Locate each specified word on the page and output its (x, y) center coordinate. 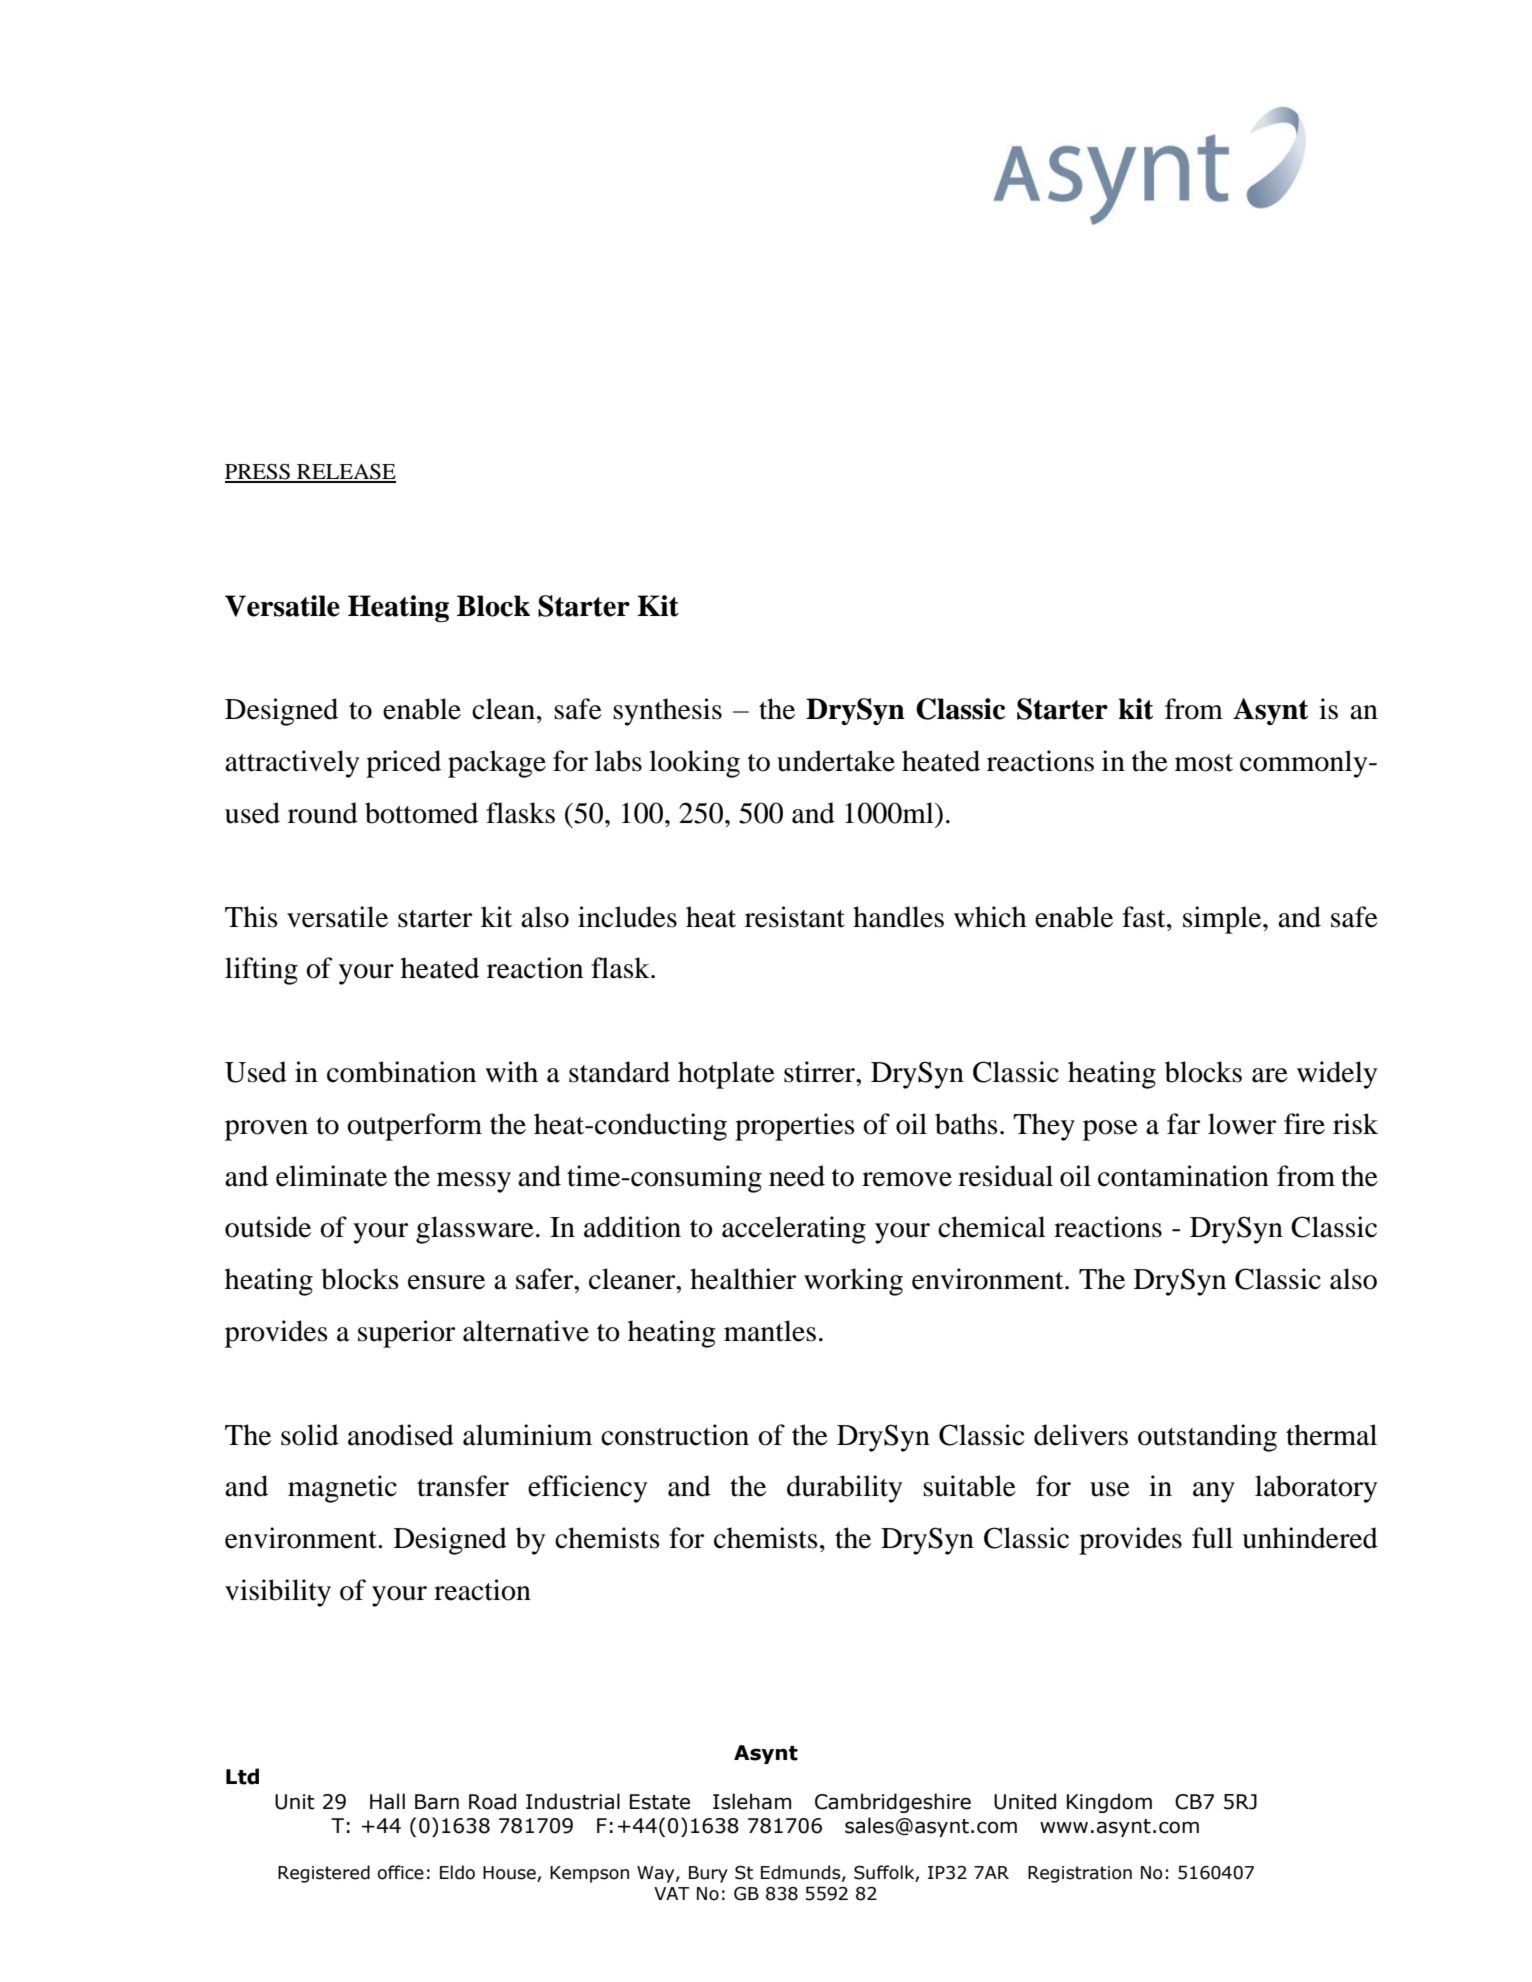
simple (1223, 920)
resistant (795, 917)
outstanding (1207, 1438)
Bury (708, 1874)
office (400, 1872)
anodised (401, 1435)
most (1204, 763)
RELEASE (345, 473)
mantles (770, 1331)
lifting (261, 971)
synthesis (667, 712)
